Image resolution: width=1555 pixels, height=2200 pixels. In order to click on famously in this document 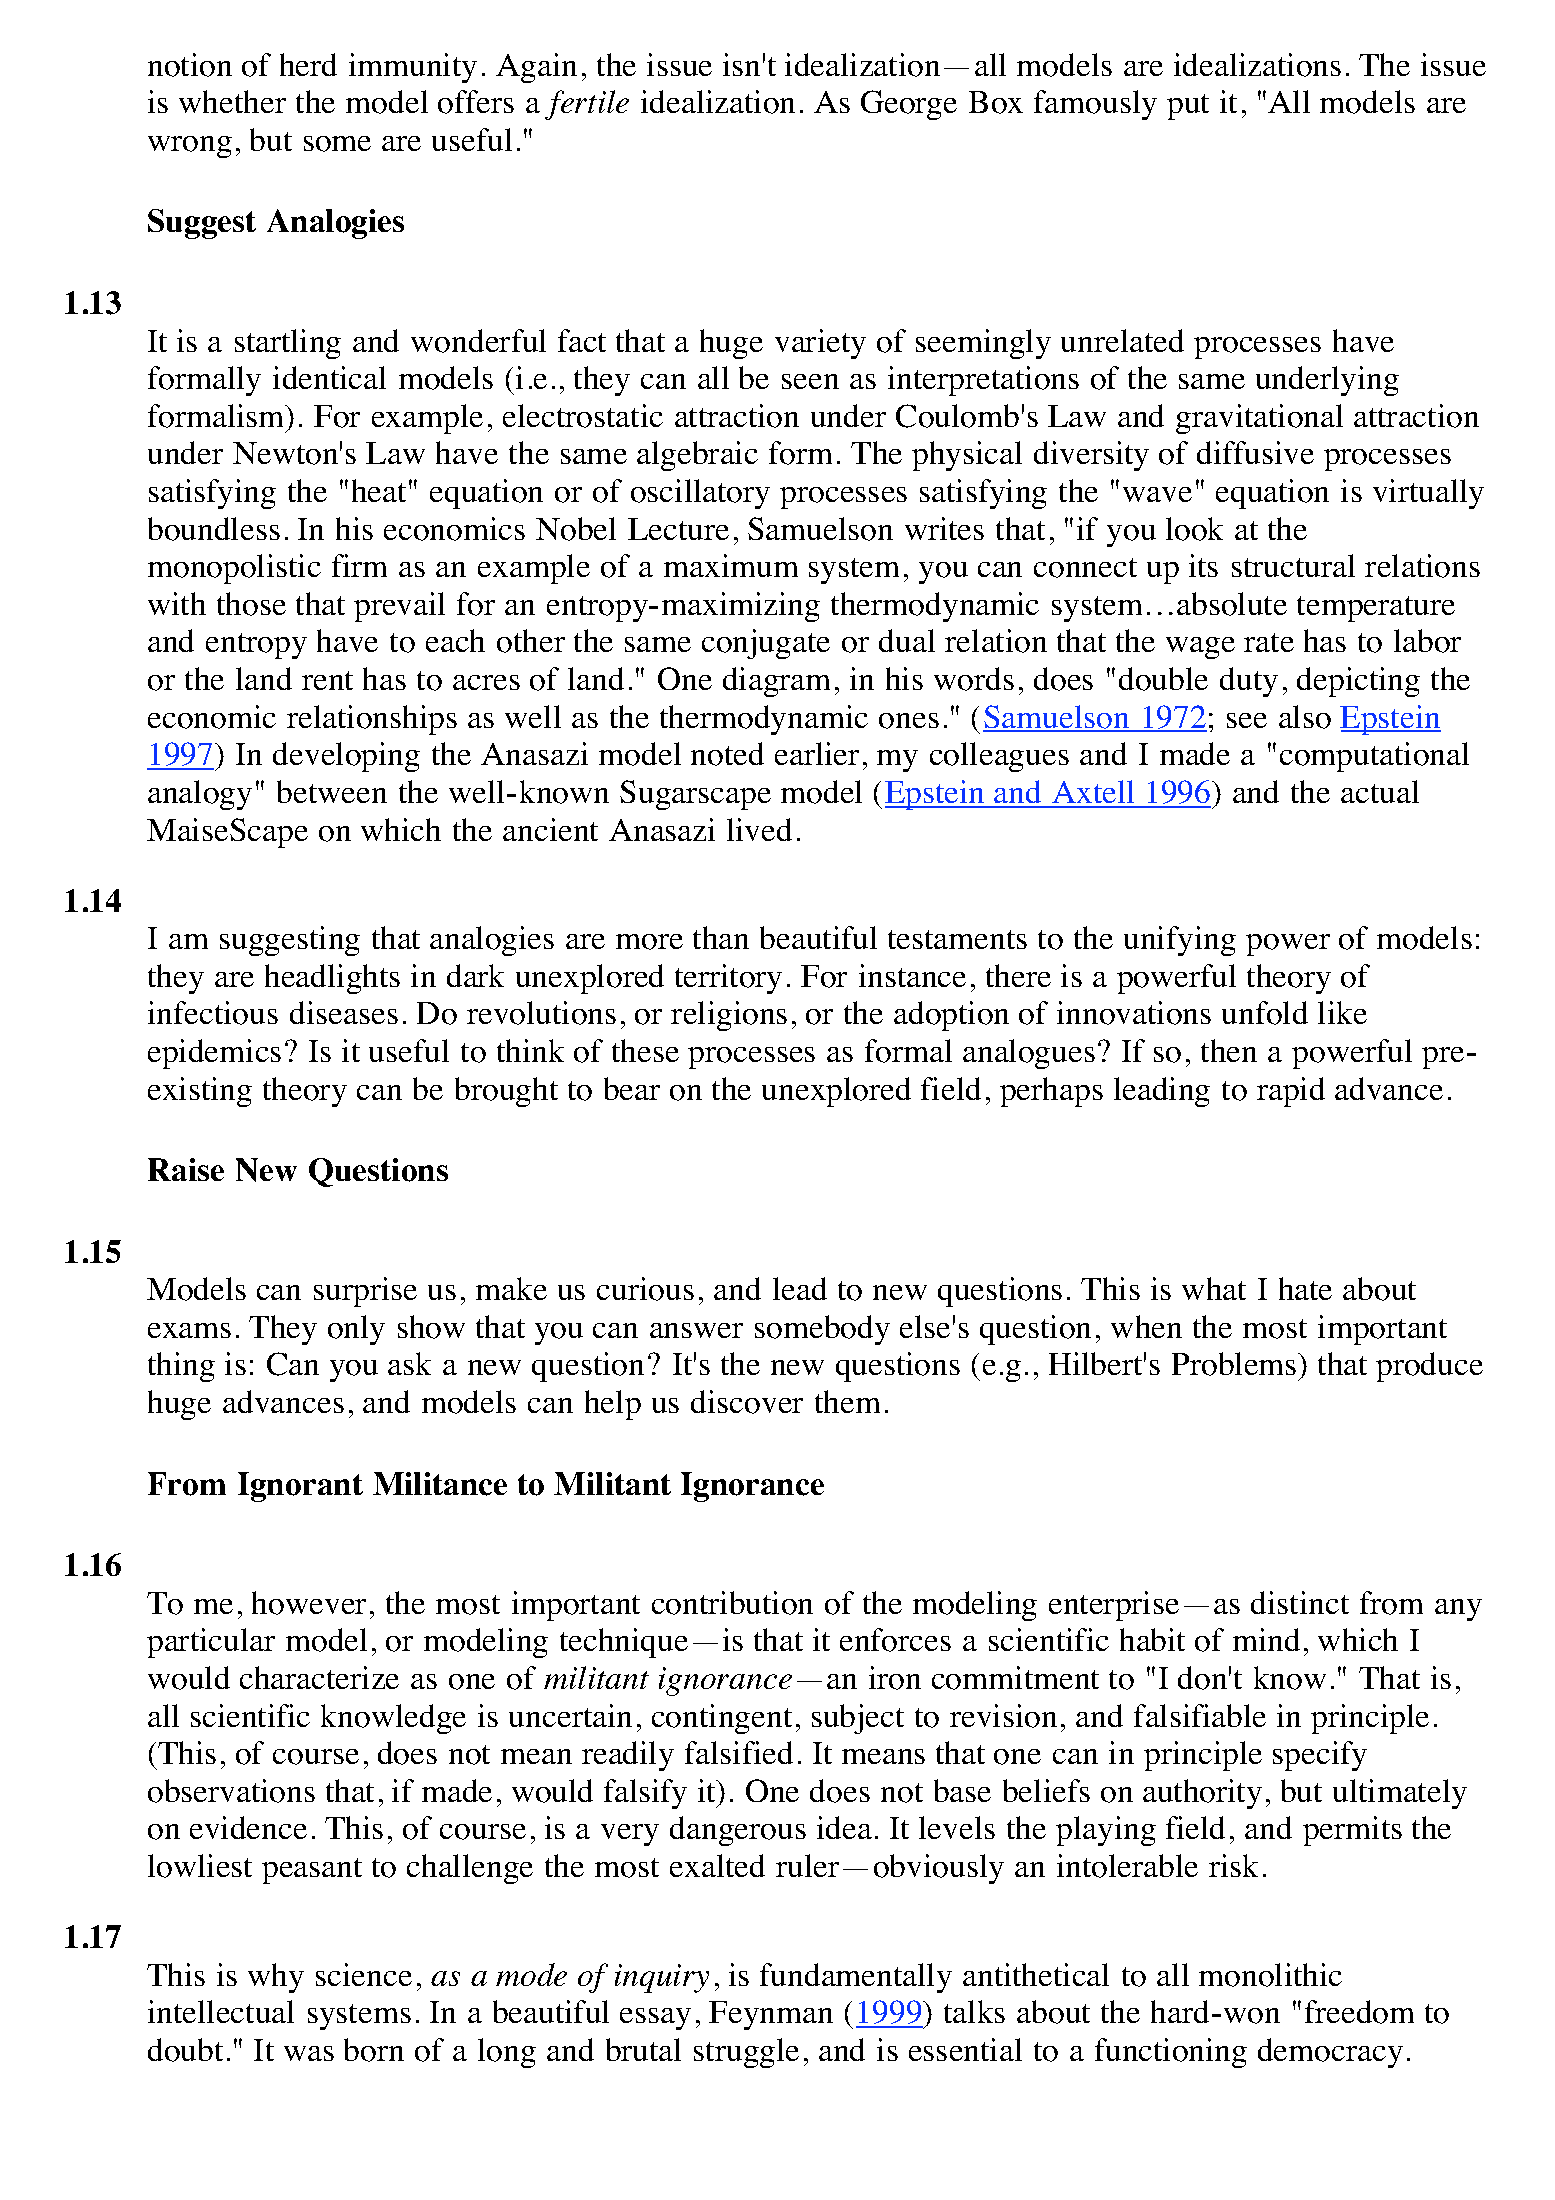, I will do `click(1095, 105)`.
